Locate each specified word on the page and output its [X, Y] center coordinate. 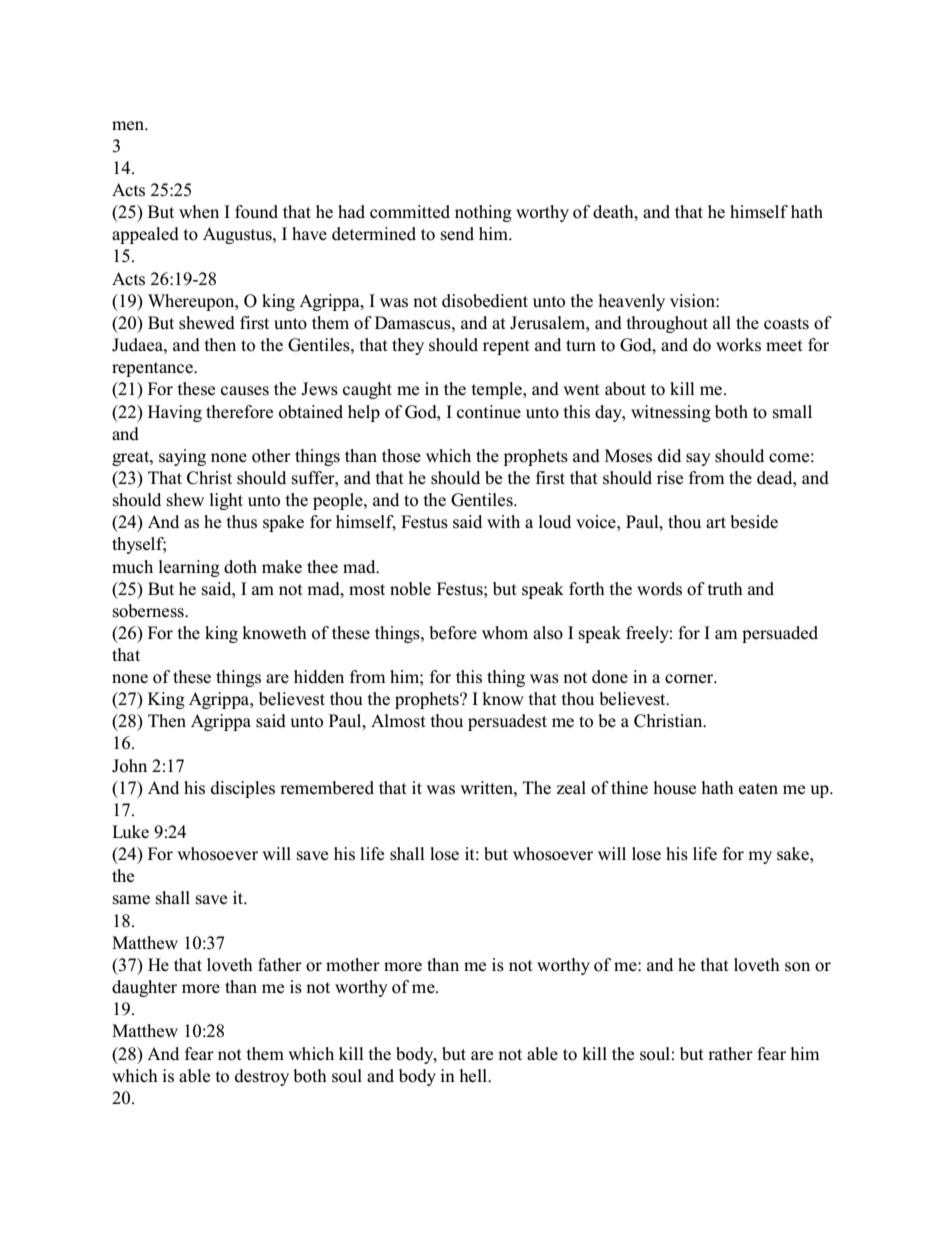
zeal [571, 788]
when [199, 211]
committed [410, 212]
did [669, 456]
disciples [243, 789]
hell [475, 1076]
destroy [262, 1077]
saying [182, 457]
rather [730, 1054]
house [675, 788]
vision [693, 301]
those [401, 456]
